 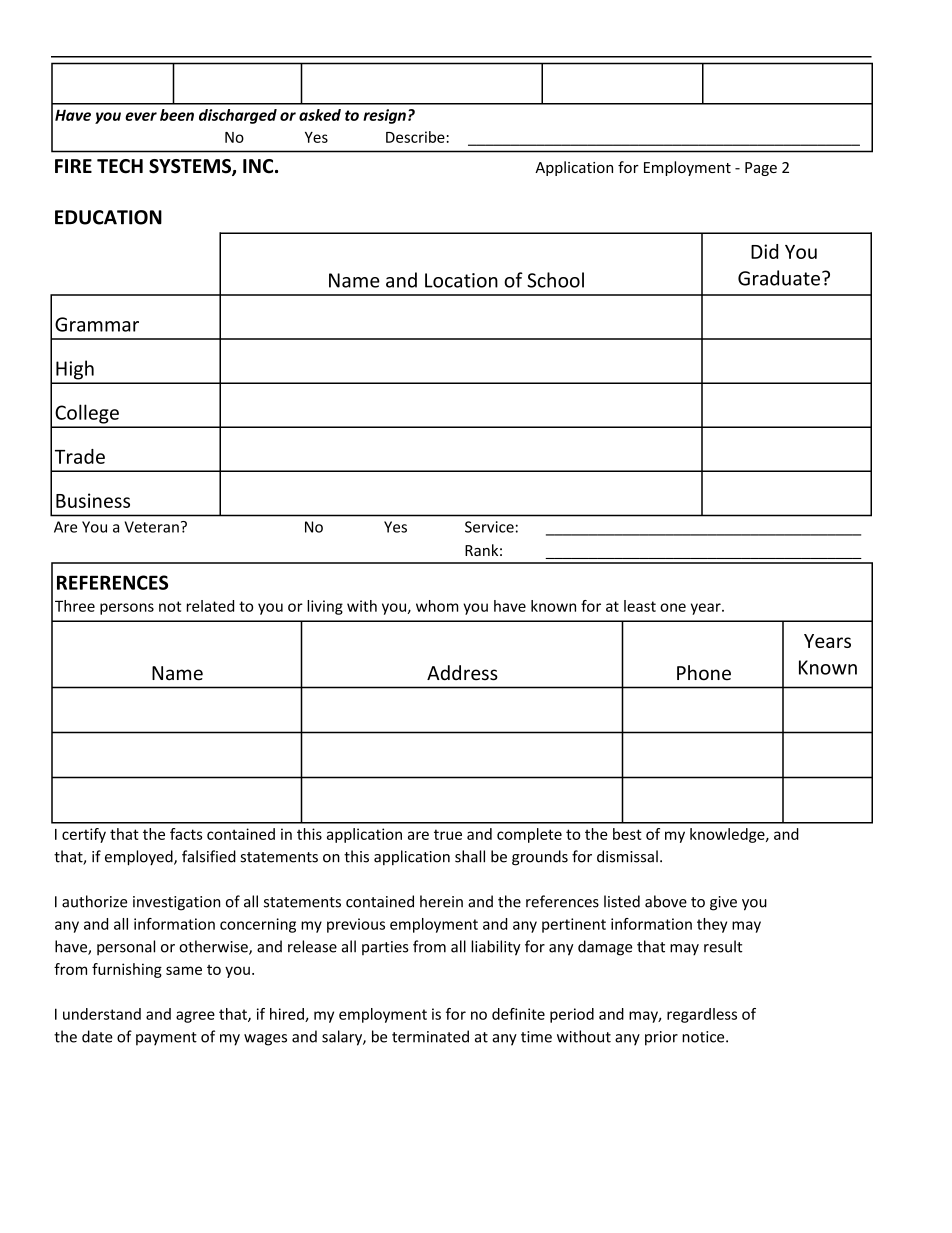 I want to click on agree, so click(x=195, y=1017).
